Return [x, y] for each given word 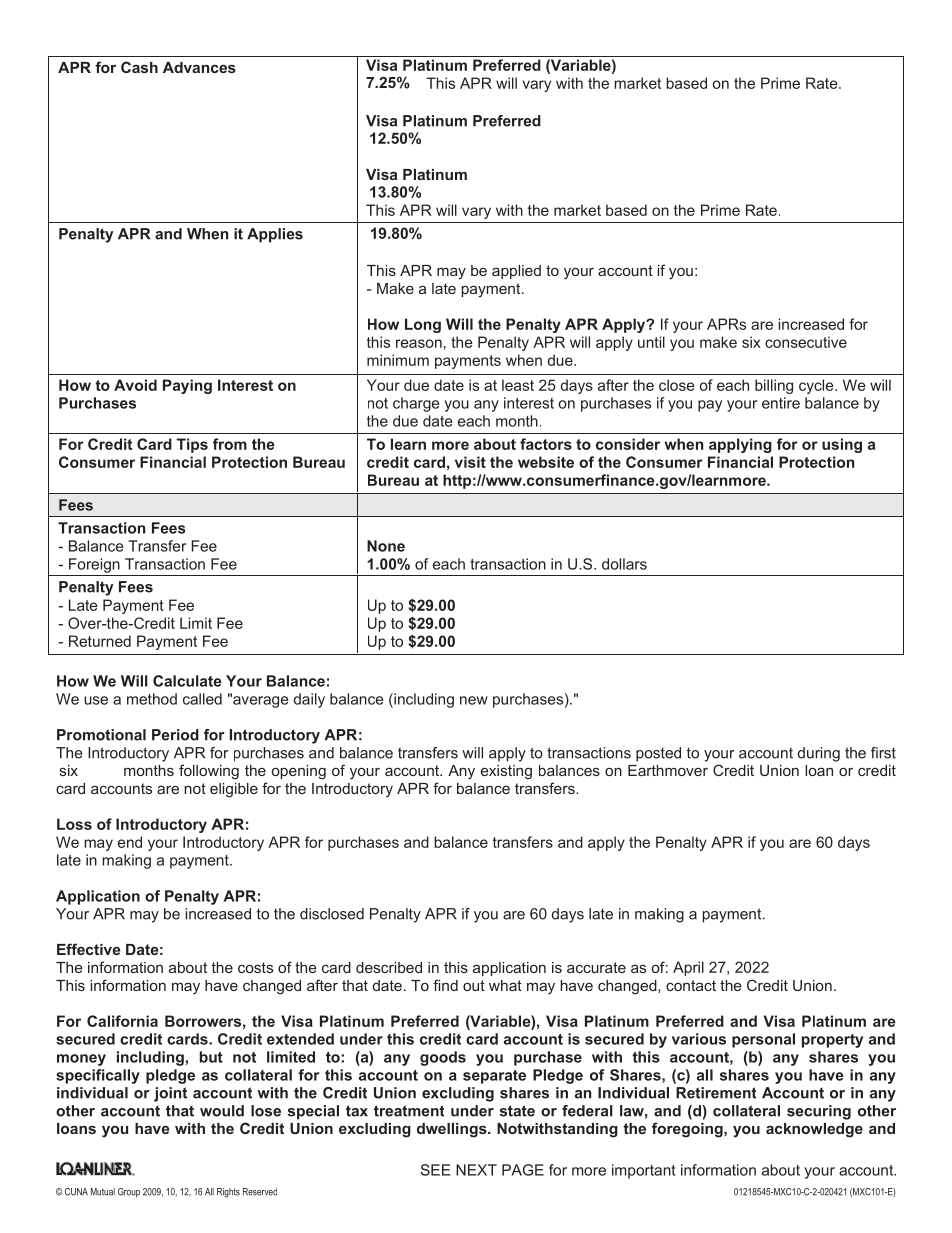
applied [516, 272]
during [819, 754]
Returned [100, 641]
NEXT [476, 1170]
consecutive [806, 342]
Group [129, 1192]
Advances [199, 67]
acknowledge [814, 1130]
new [474, 700]
